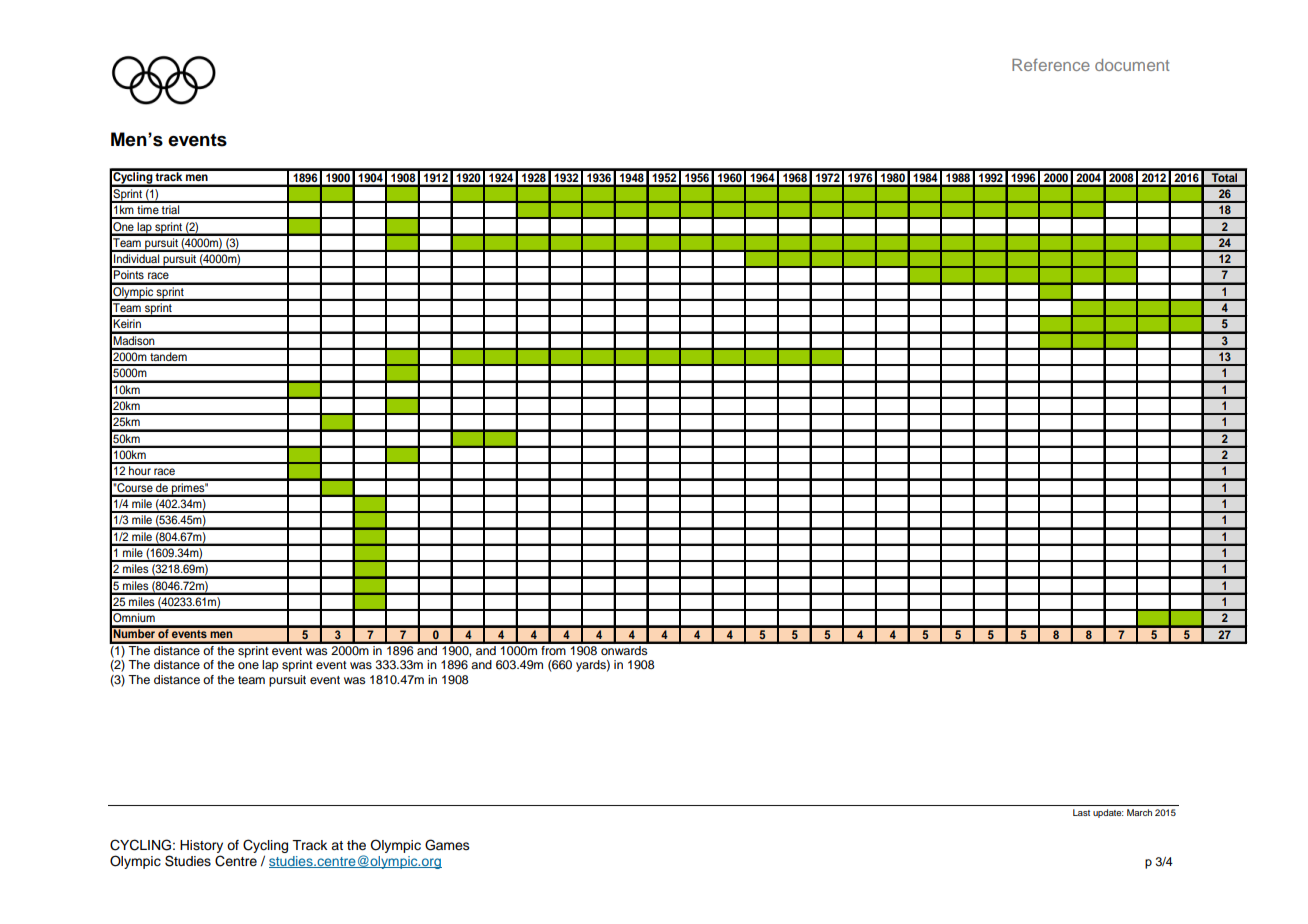  What do you see at coordinates (201, 846) in the page?
I see `History` at bounding box center [201, 846].
